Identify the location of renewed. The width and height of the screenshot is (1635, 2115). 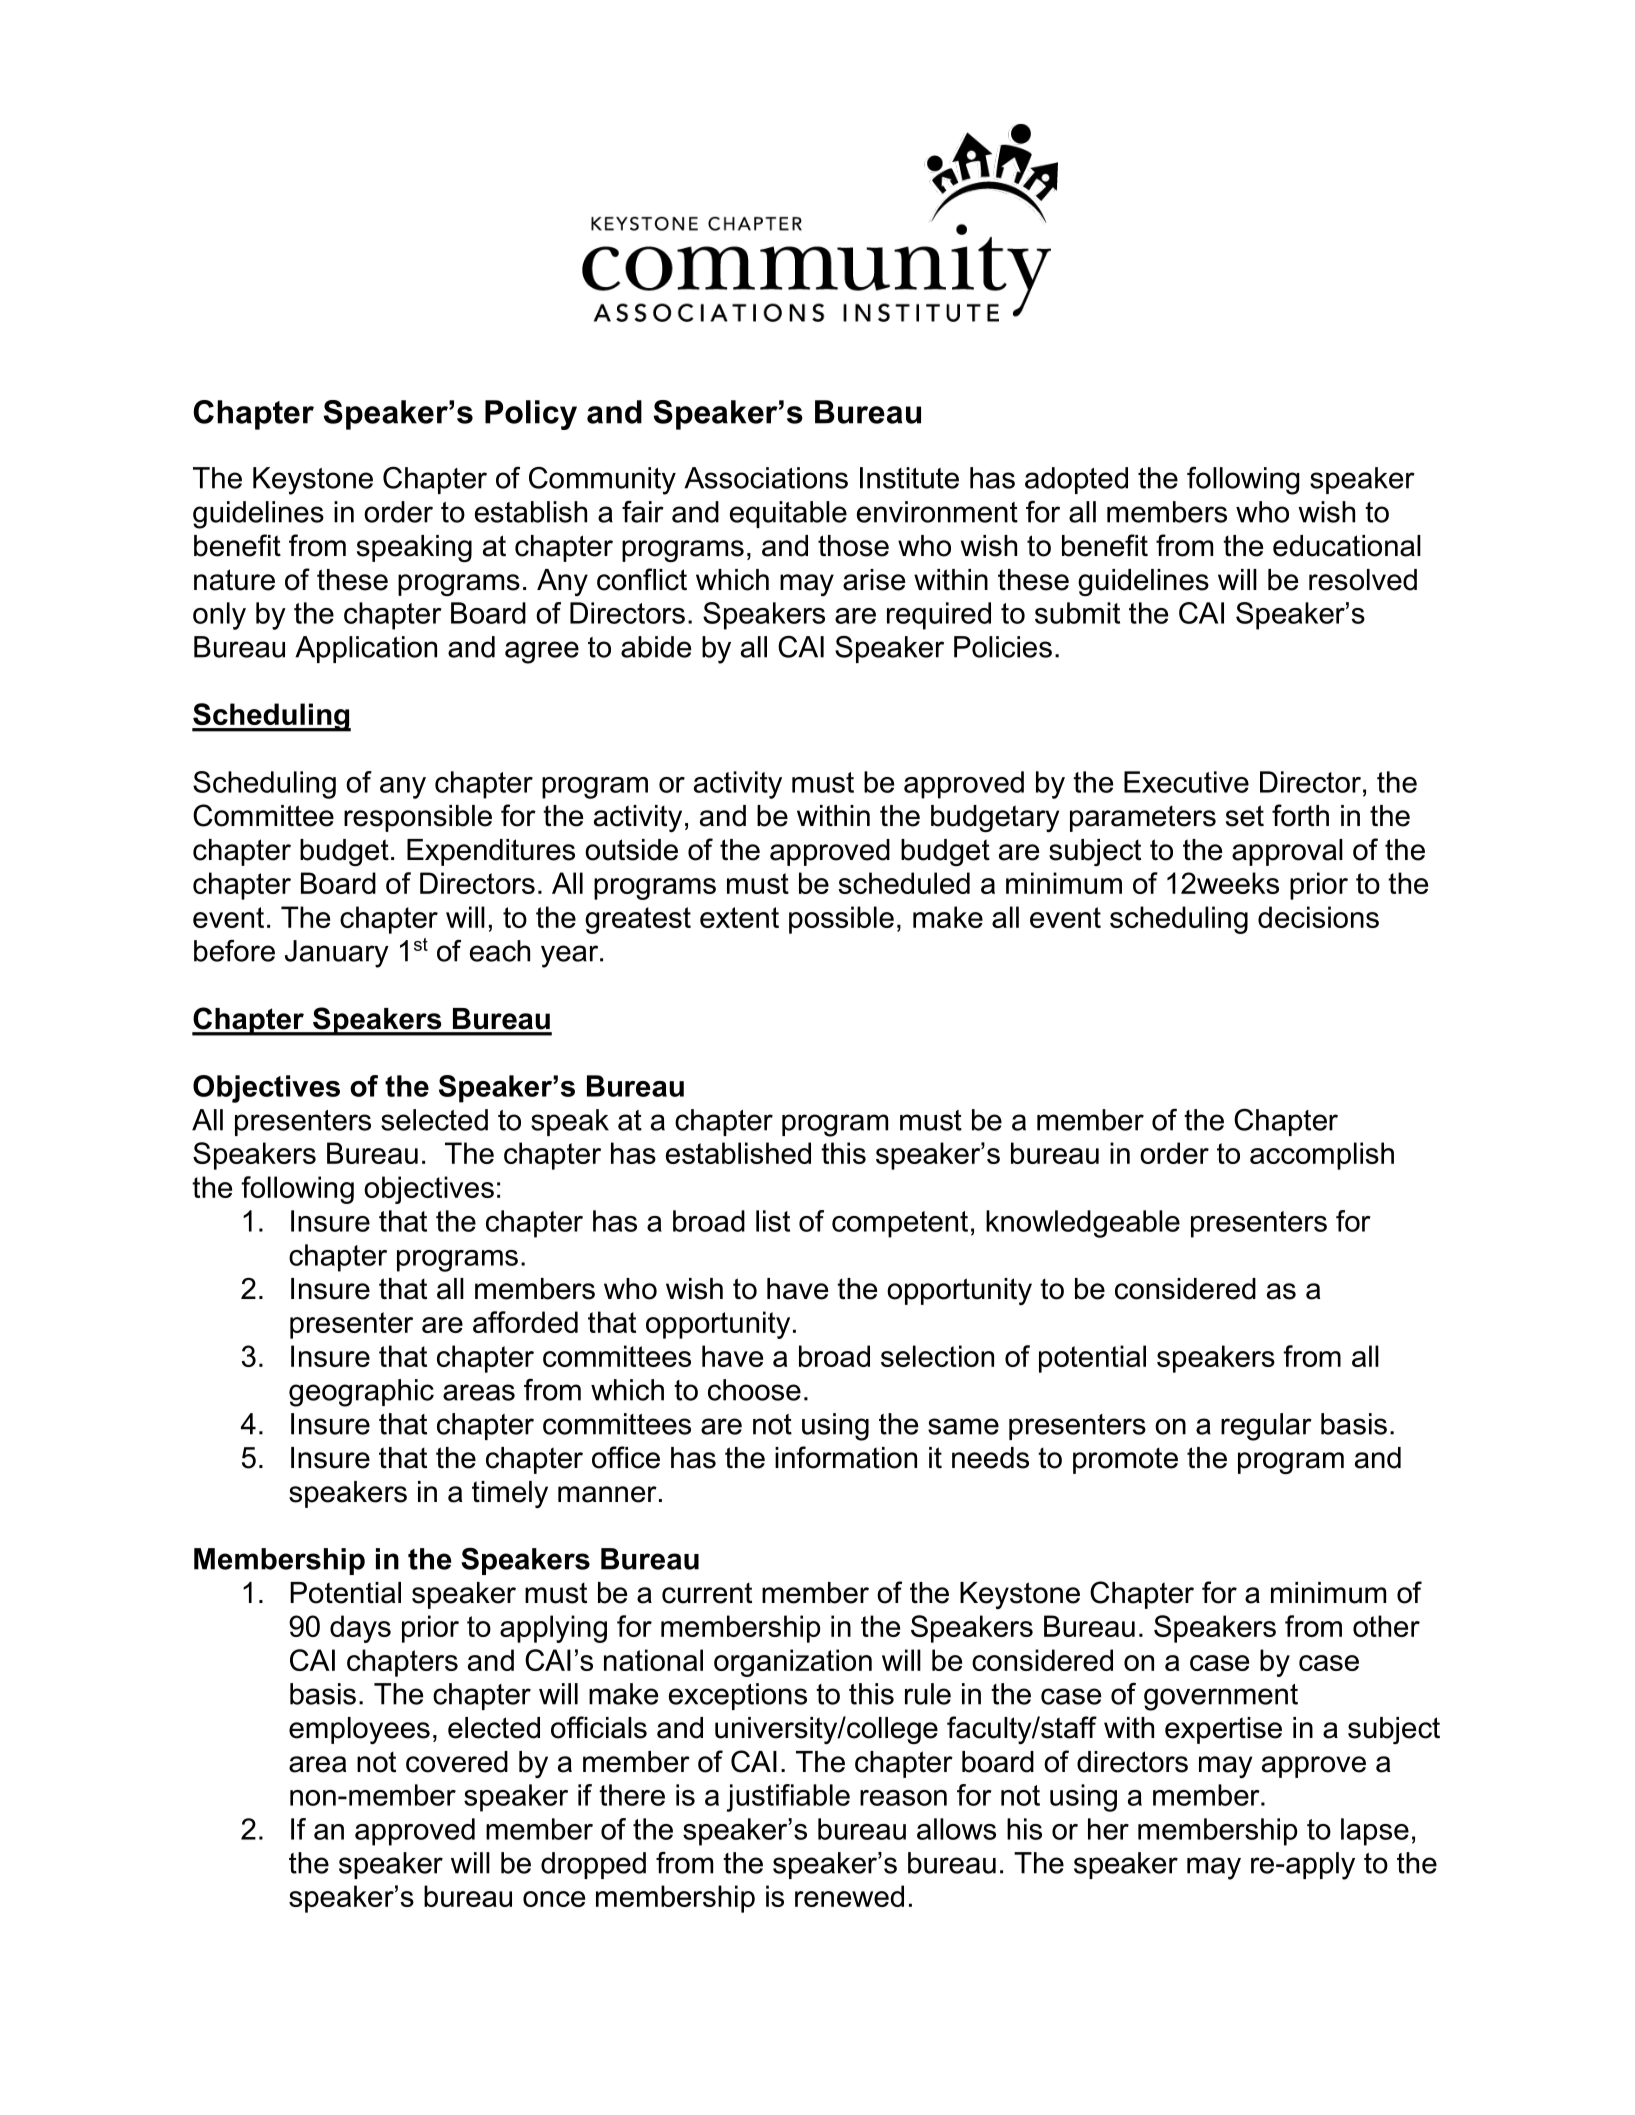
(849, 1896).
